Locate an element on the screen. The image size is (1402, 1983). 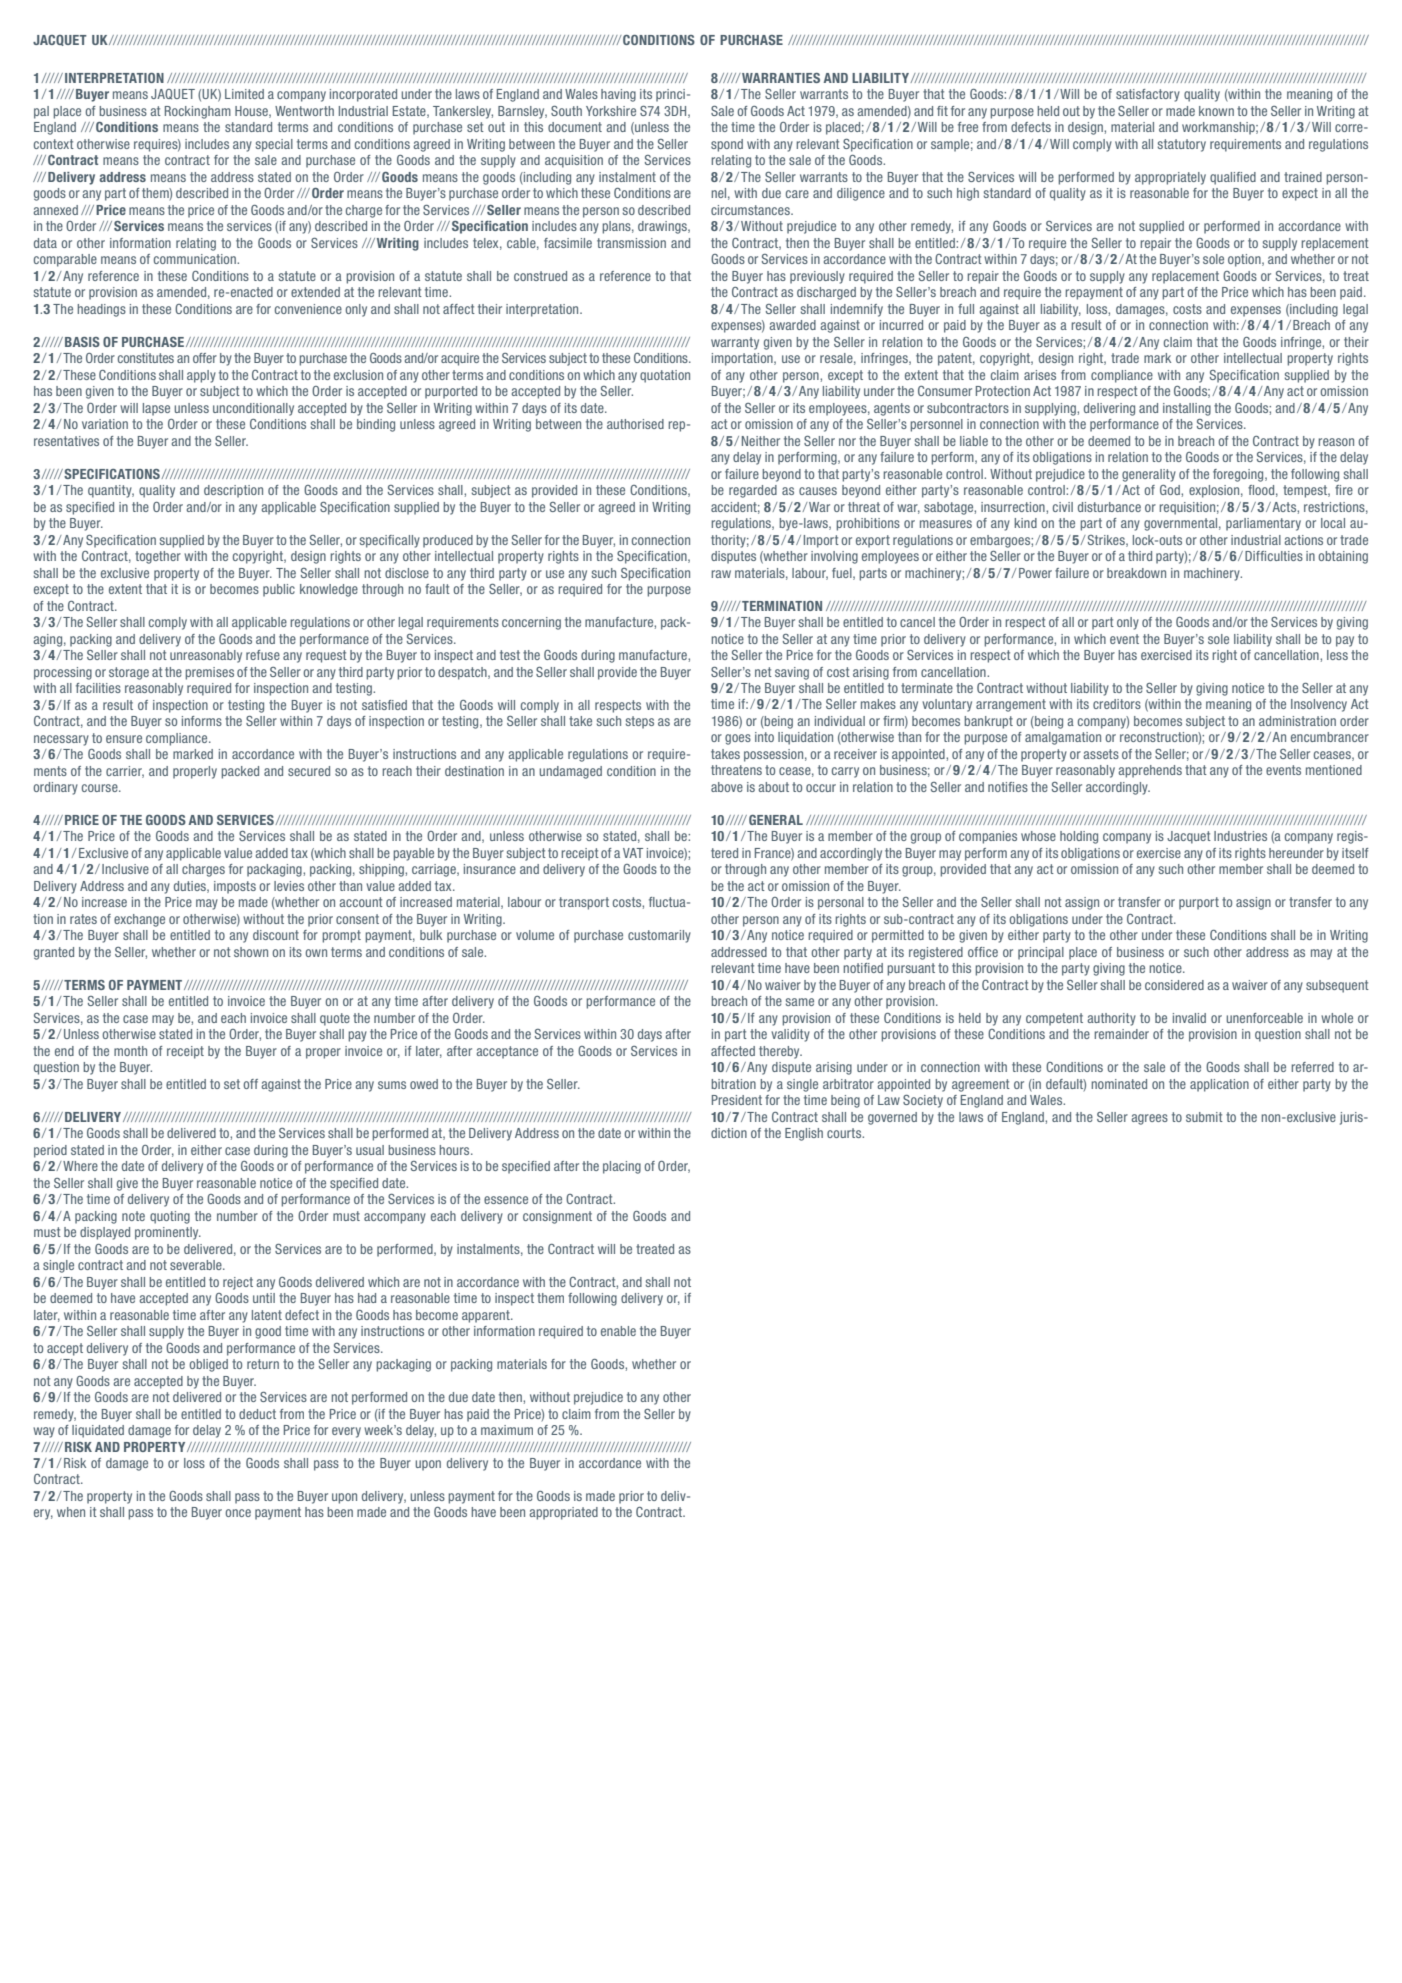
special is located at coordinates (274, 145).
